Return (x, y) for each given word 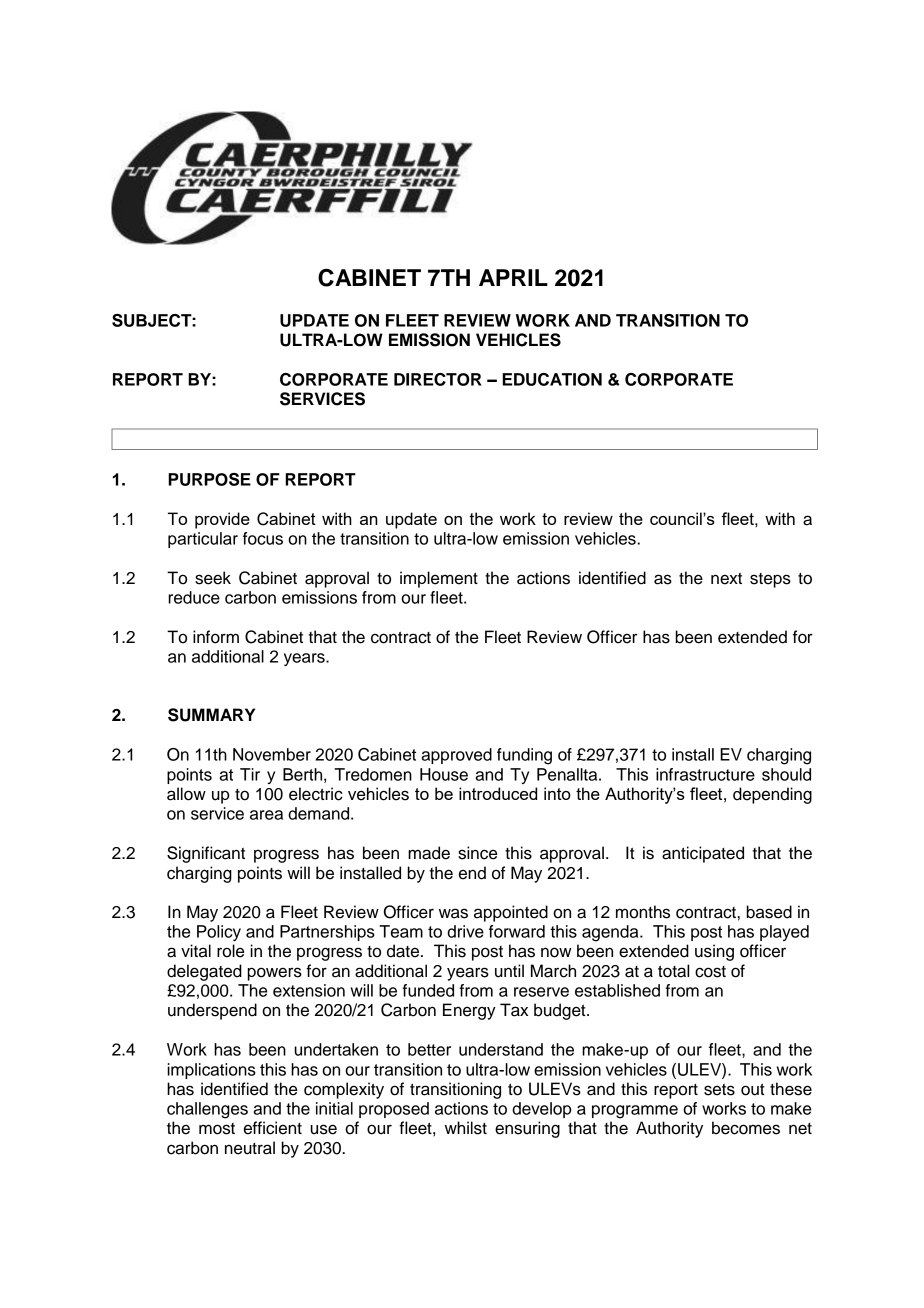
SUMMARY (211, 715)
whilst (466, 1128)
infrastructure (705, 774)
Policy (219, 933)
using (714, 952)
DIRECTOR (438, 379)
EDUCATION (552, 379)
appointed (511, 913)
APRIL (513, 277)
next (726, 579)
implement (439, 579)
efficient (273, 1128)
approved (456, 756)
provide (222, 520)
